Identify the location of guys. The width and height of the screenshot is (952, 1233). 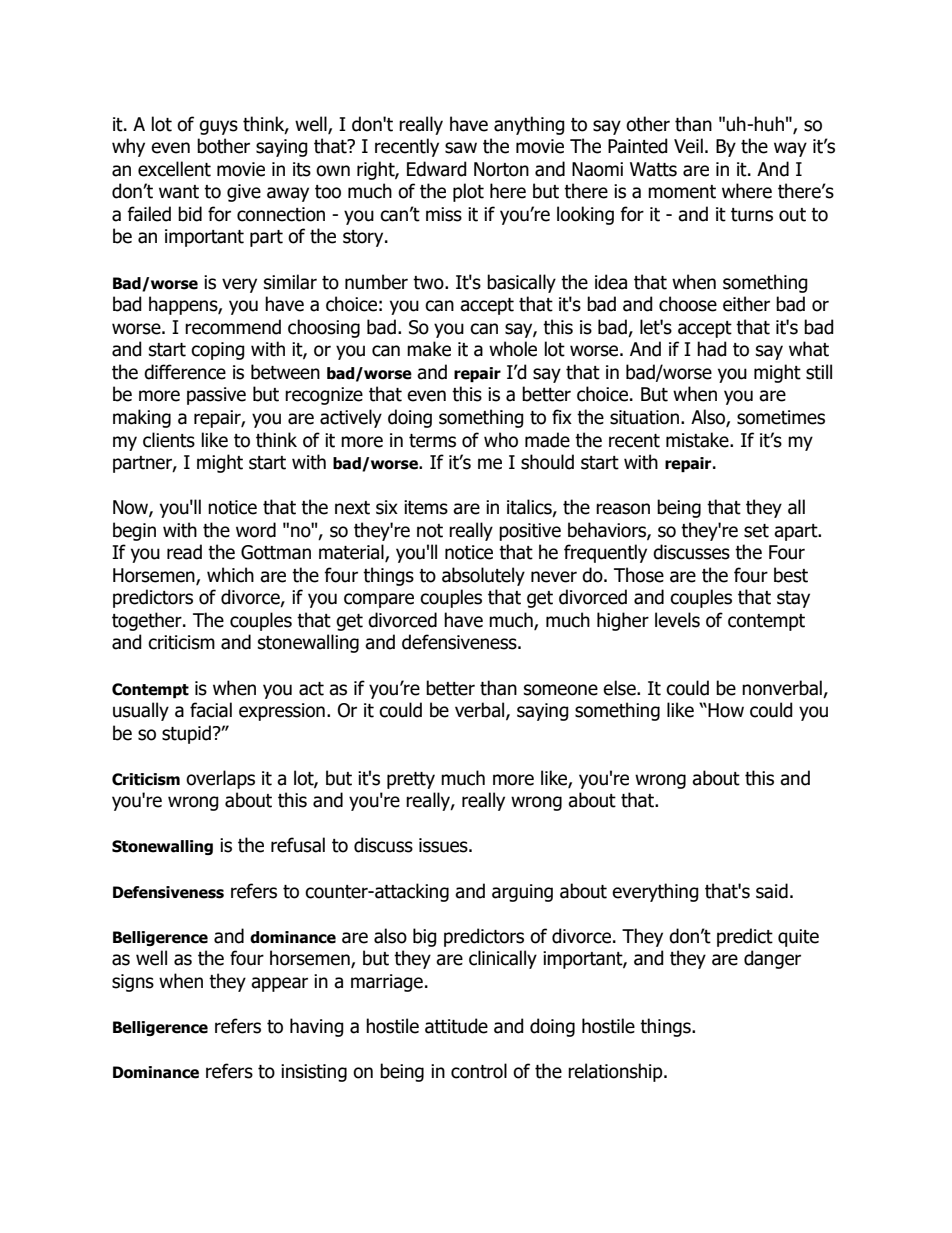
(218, 127).
